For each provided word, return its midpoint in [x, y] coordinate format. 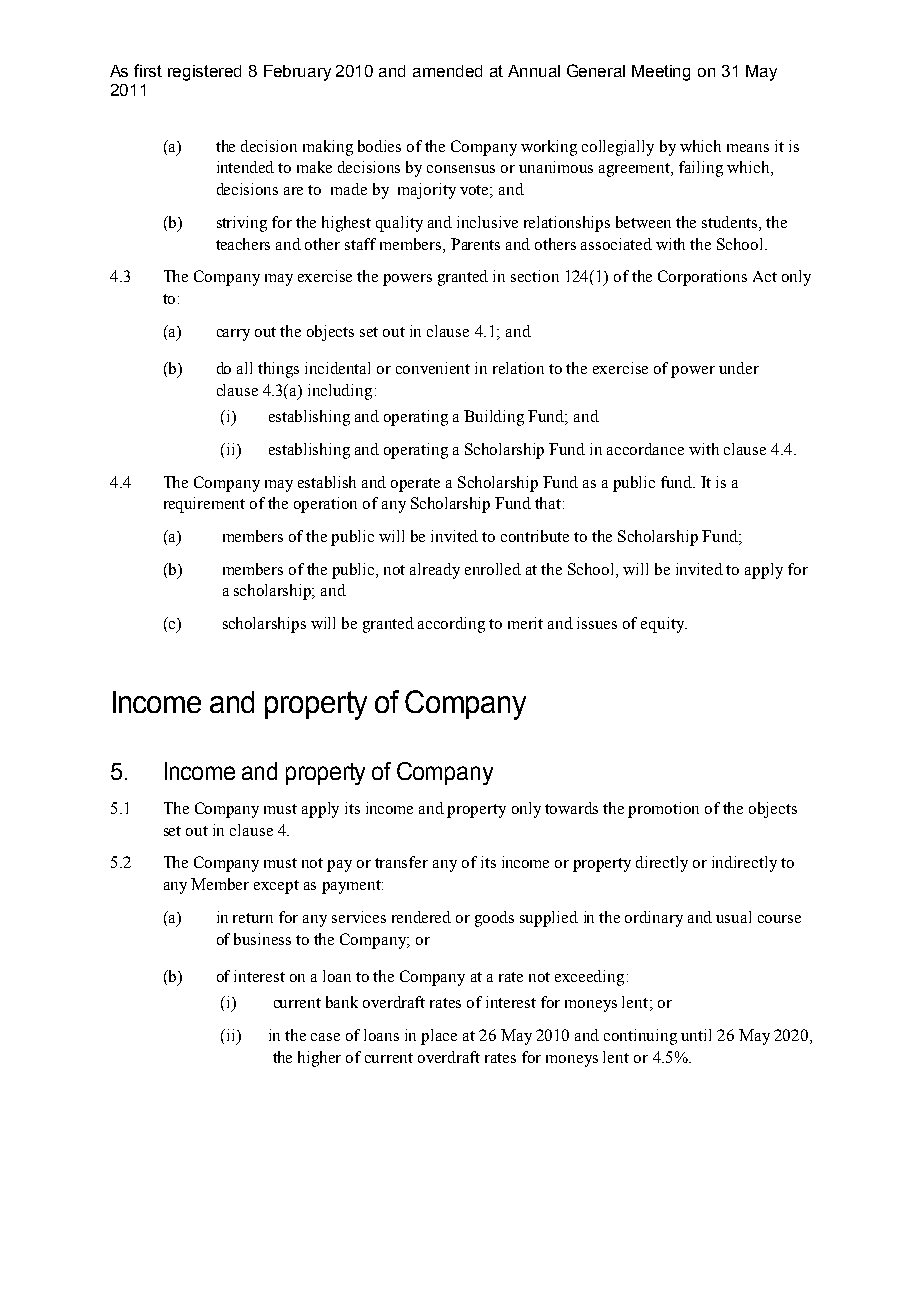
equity [664, 625]
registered [204, 73]
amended [447, 71]
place [439, 1037]
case [325, 1037]
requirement [204, 505]
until [696, 1035]
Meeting [661, 73]
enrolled [493, 569]
